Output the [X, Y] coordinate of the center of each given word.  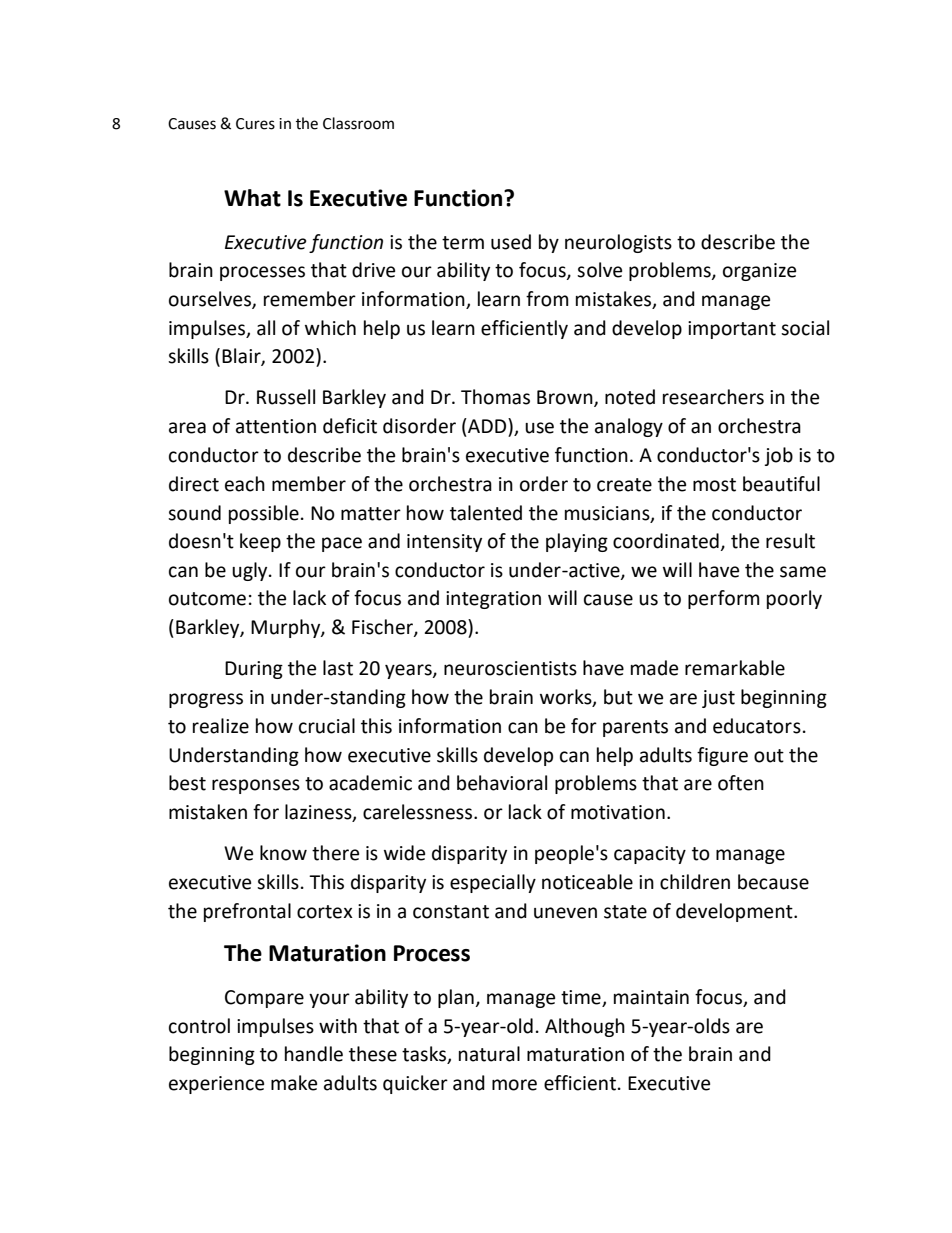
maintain [651, 997]
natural [489, 1054]
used [511, 242]
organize [759, 272]
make [294, 1083]
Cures [255, 124]
